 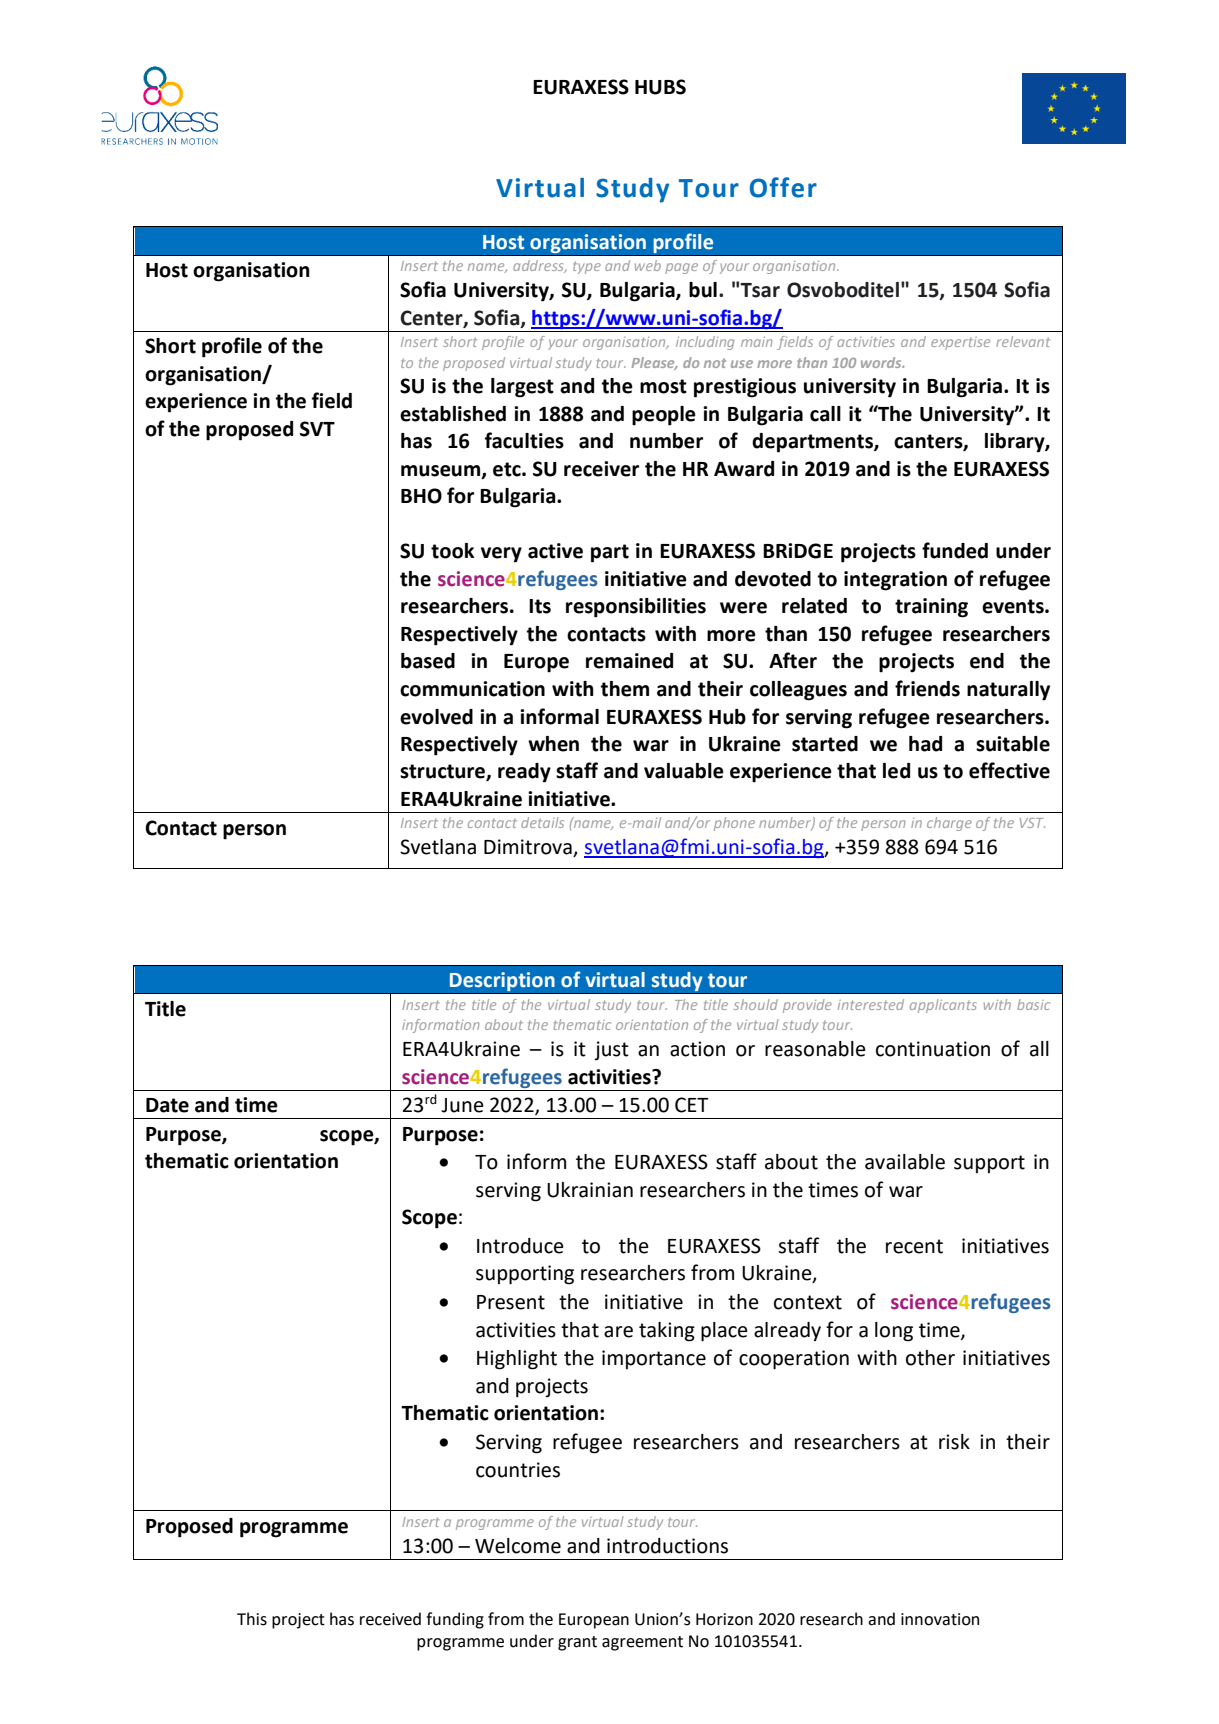 What do you see at coordinates (577, 1643) in the image?
I see `grant` at bounding box center [577, 1643].
